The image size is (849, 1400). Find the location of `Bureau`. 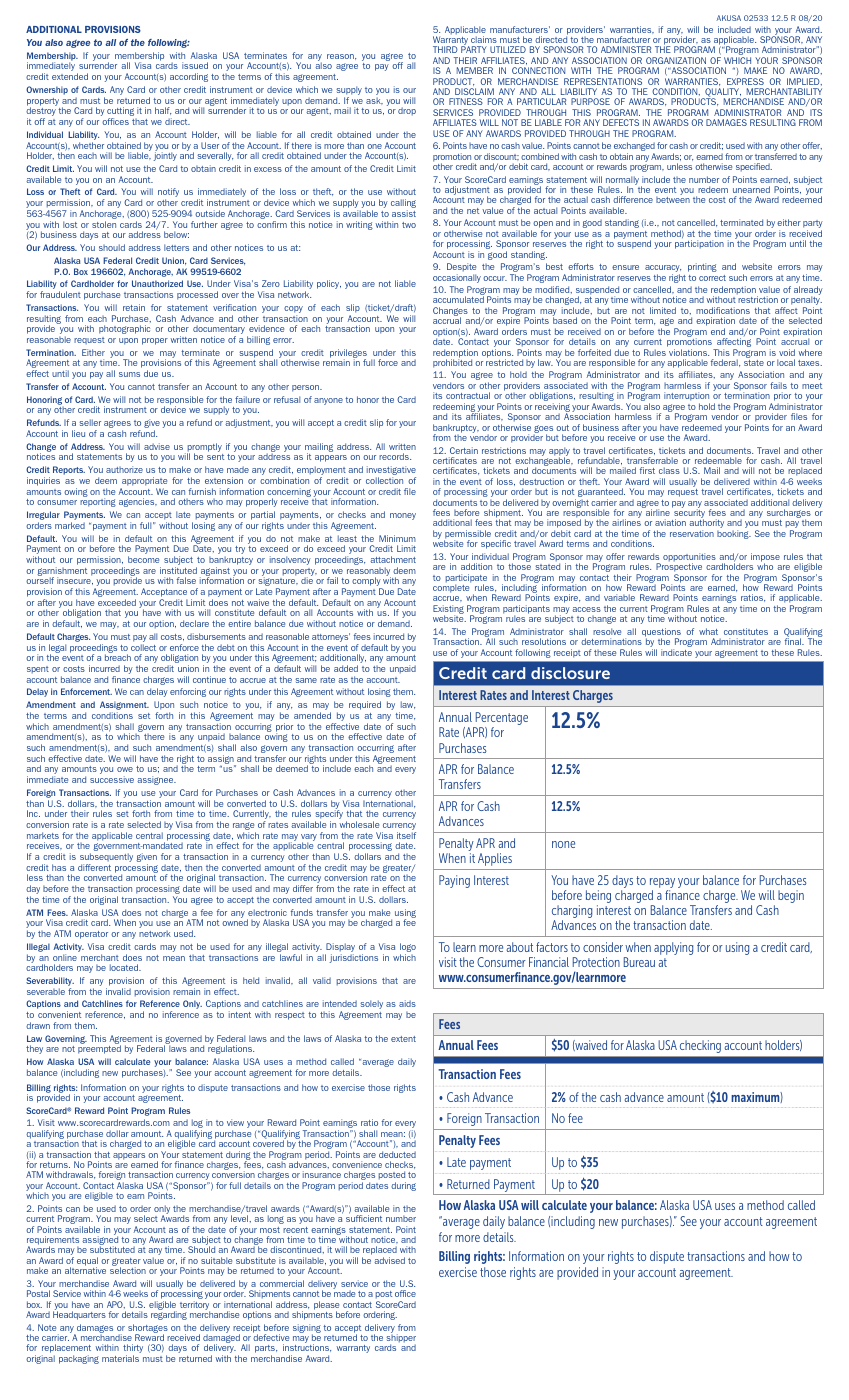

Bureau is located at coordinates (639, 962).
